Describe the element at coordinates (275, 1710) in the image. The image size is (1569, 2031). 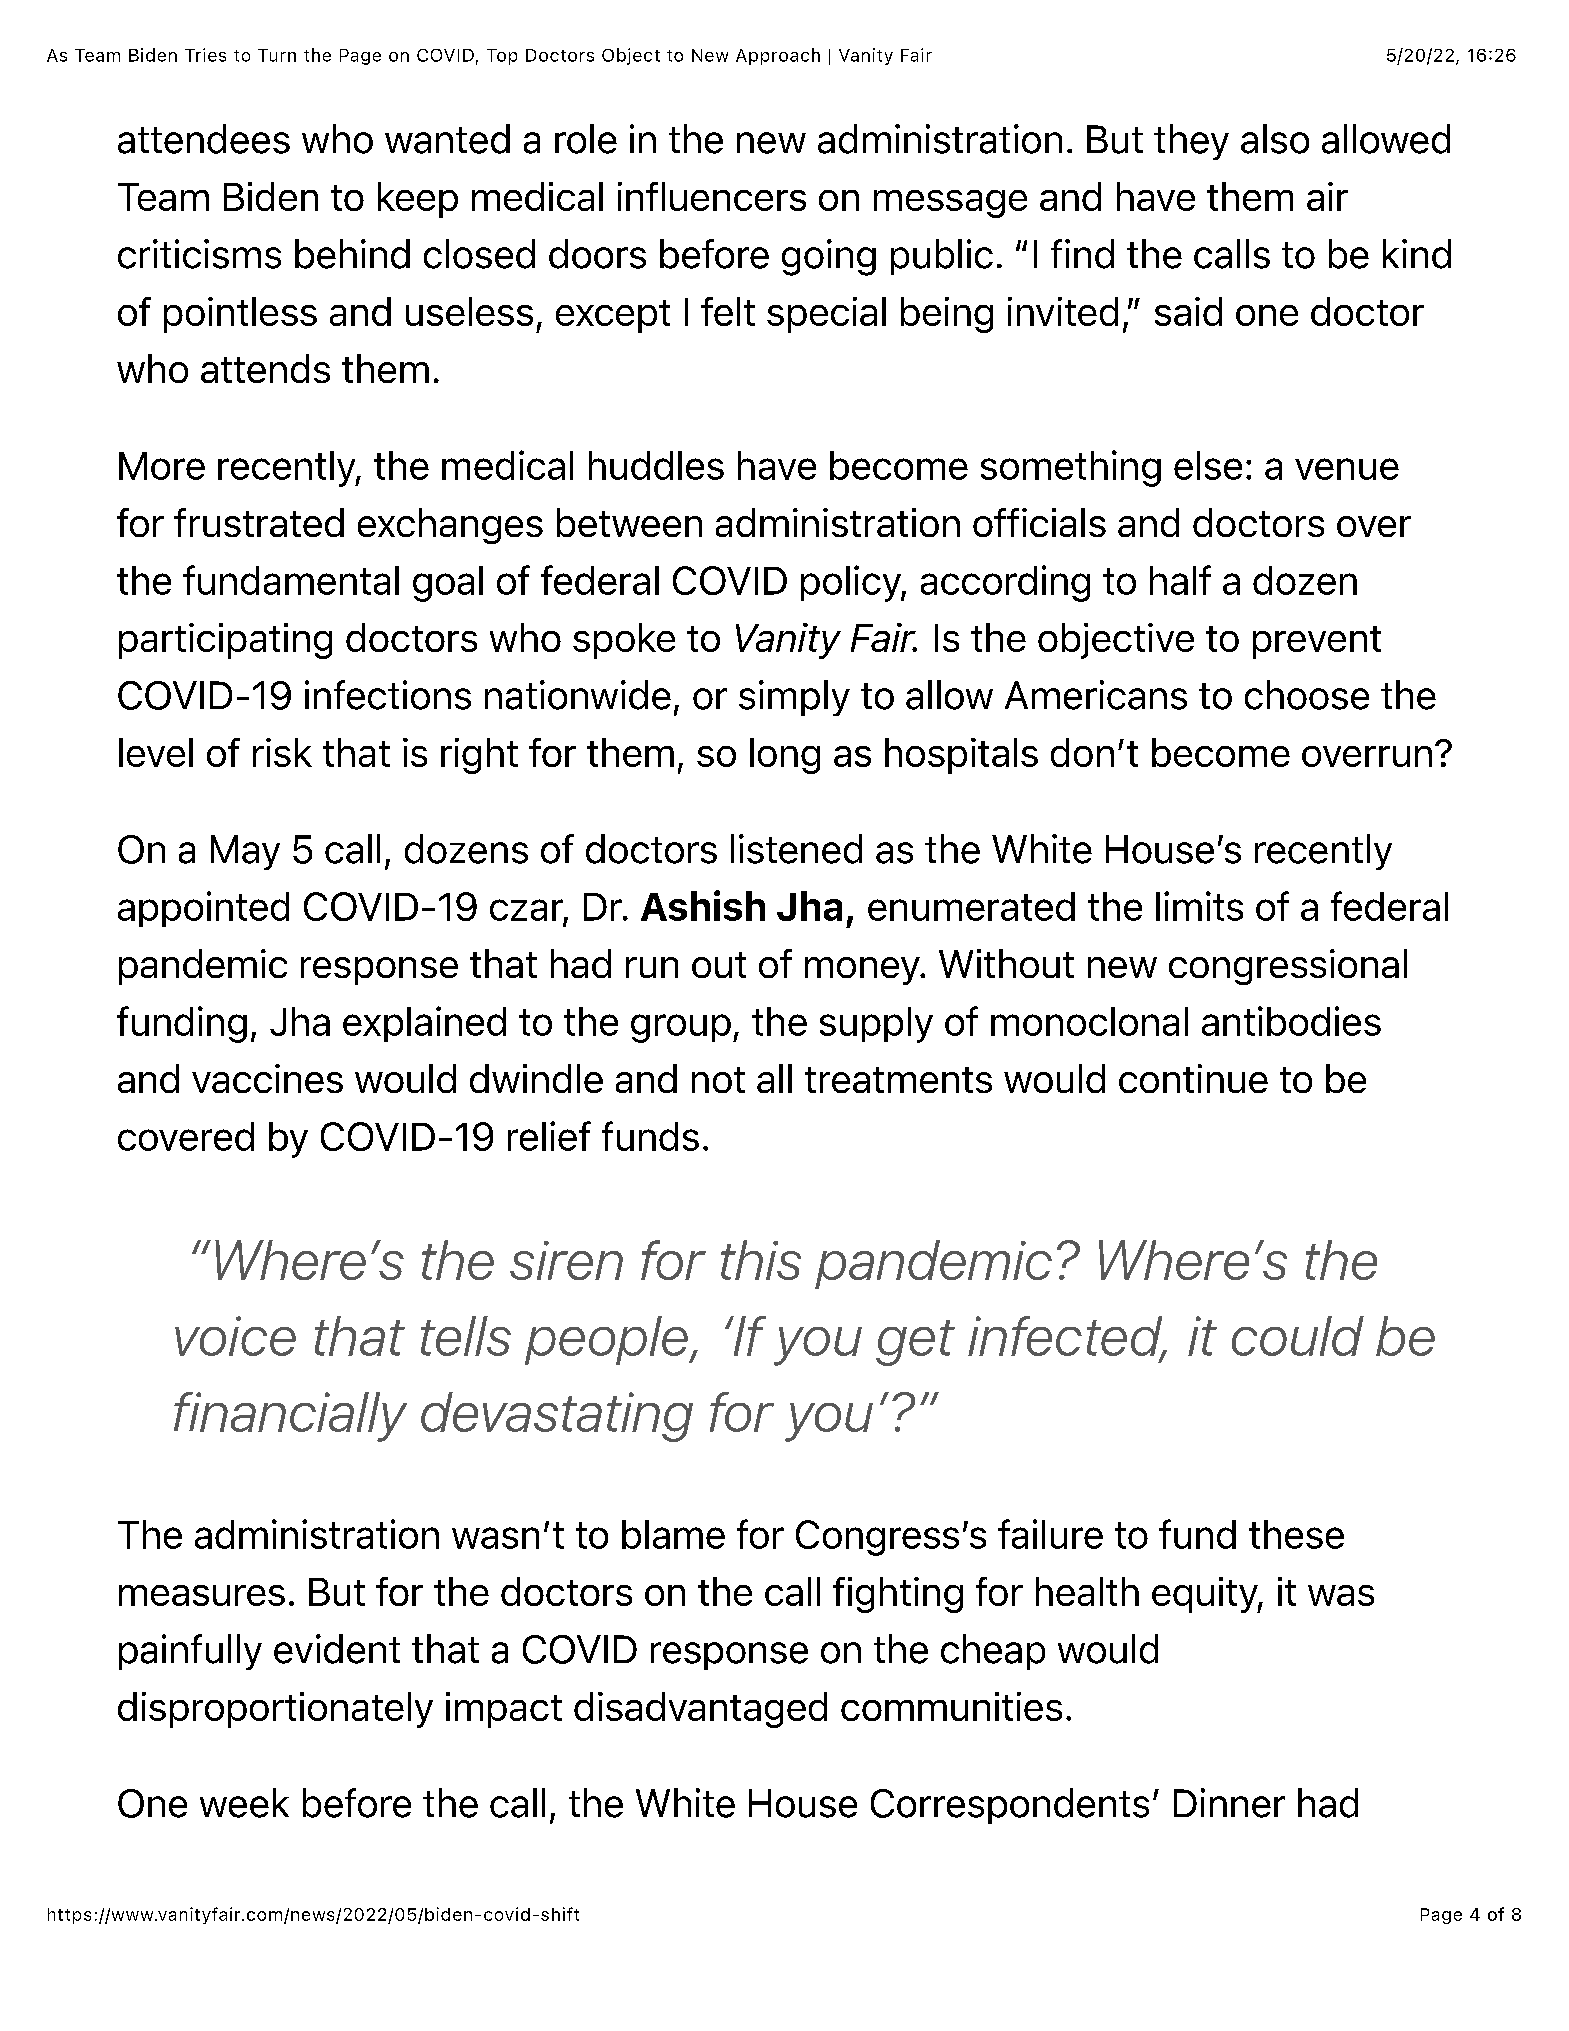
I see `disproportionately` at that location.
